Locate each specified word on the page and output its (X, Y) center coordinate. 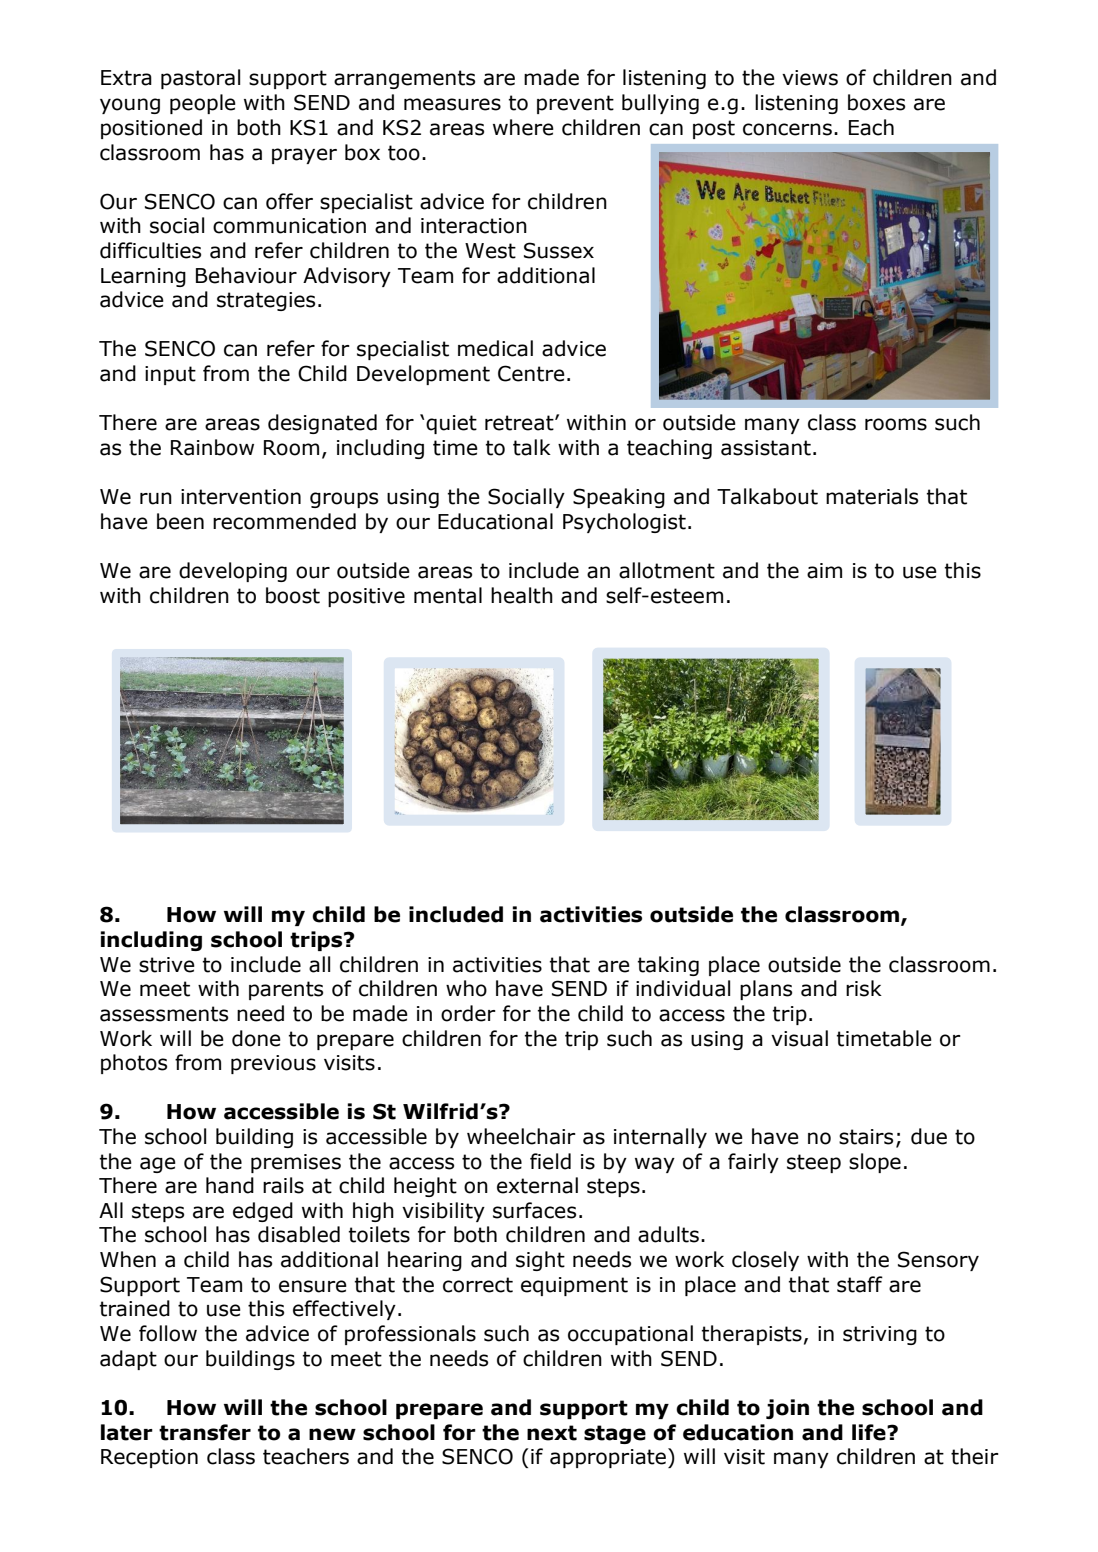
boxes (876, 102)
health (522, 595)
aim (824, 571)
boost (293, 595)
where (523, 127)
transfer (205, 1432)
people (203, 104)
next (552, 1433)
